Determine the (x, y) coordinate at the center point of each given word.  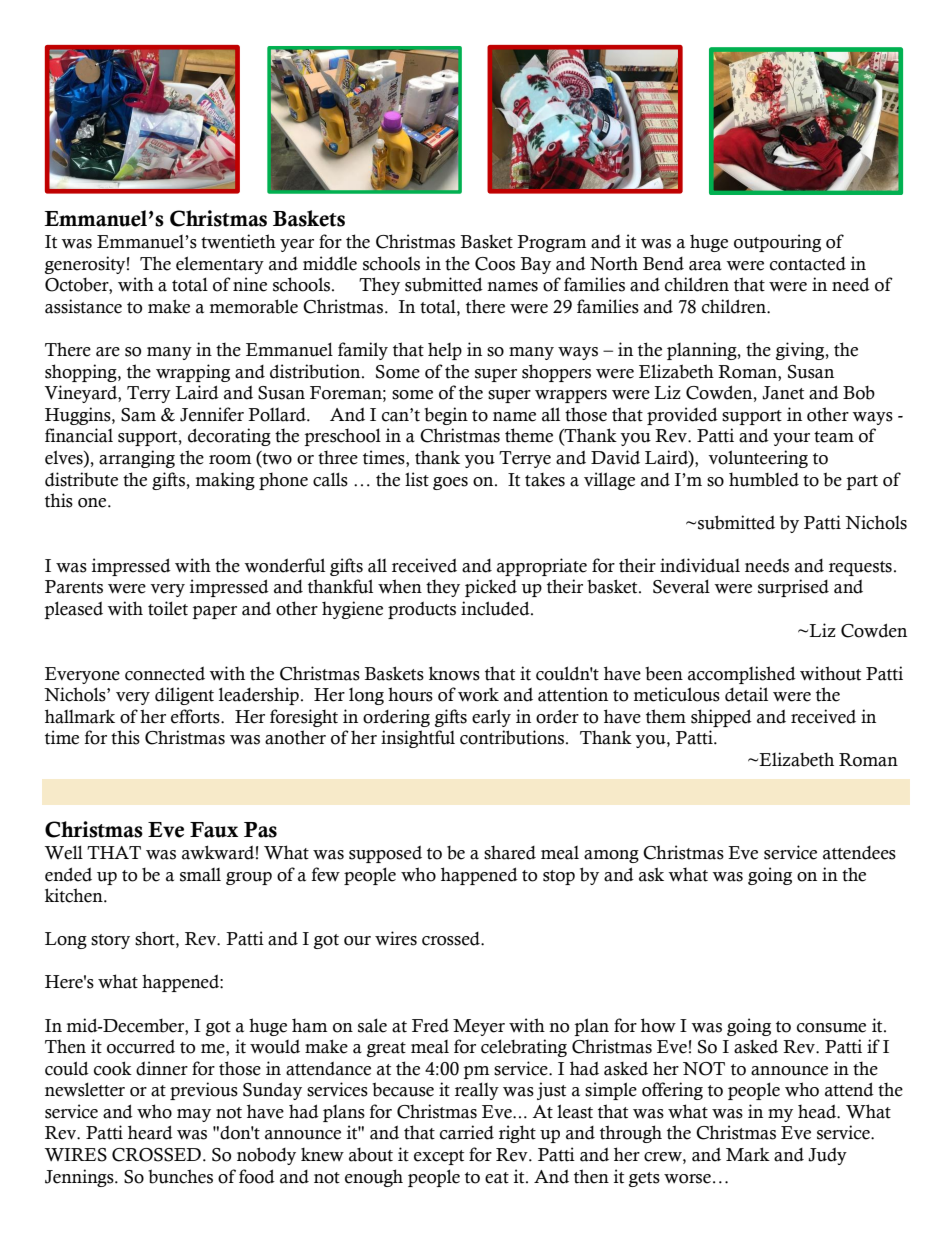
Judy (827, 1156)
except (439, 1157)
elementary (220, 265)
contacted (808, 264)
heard (150, 1132)
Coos (495, 264)
